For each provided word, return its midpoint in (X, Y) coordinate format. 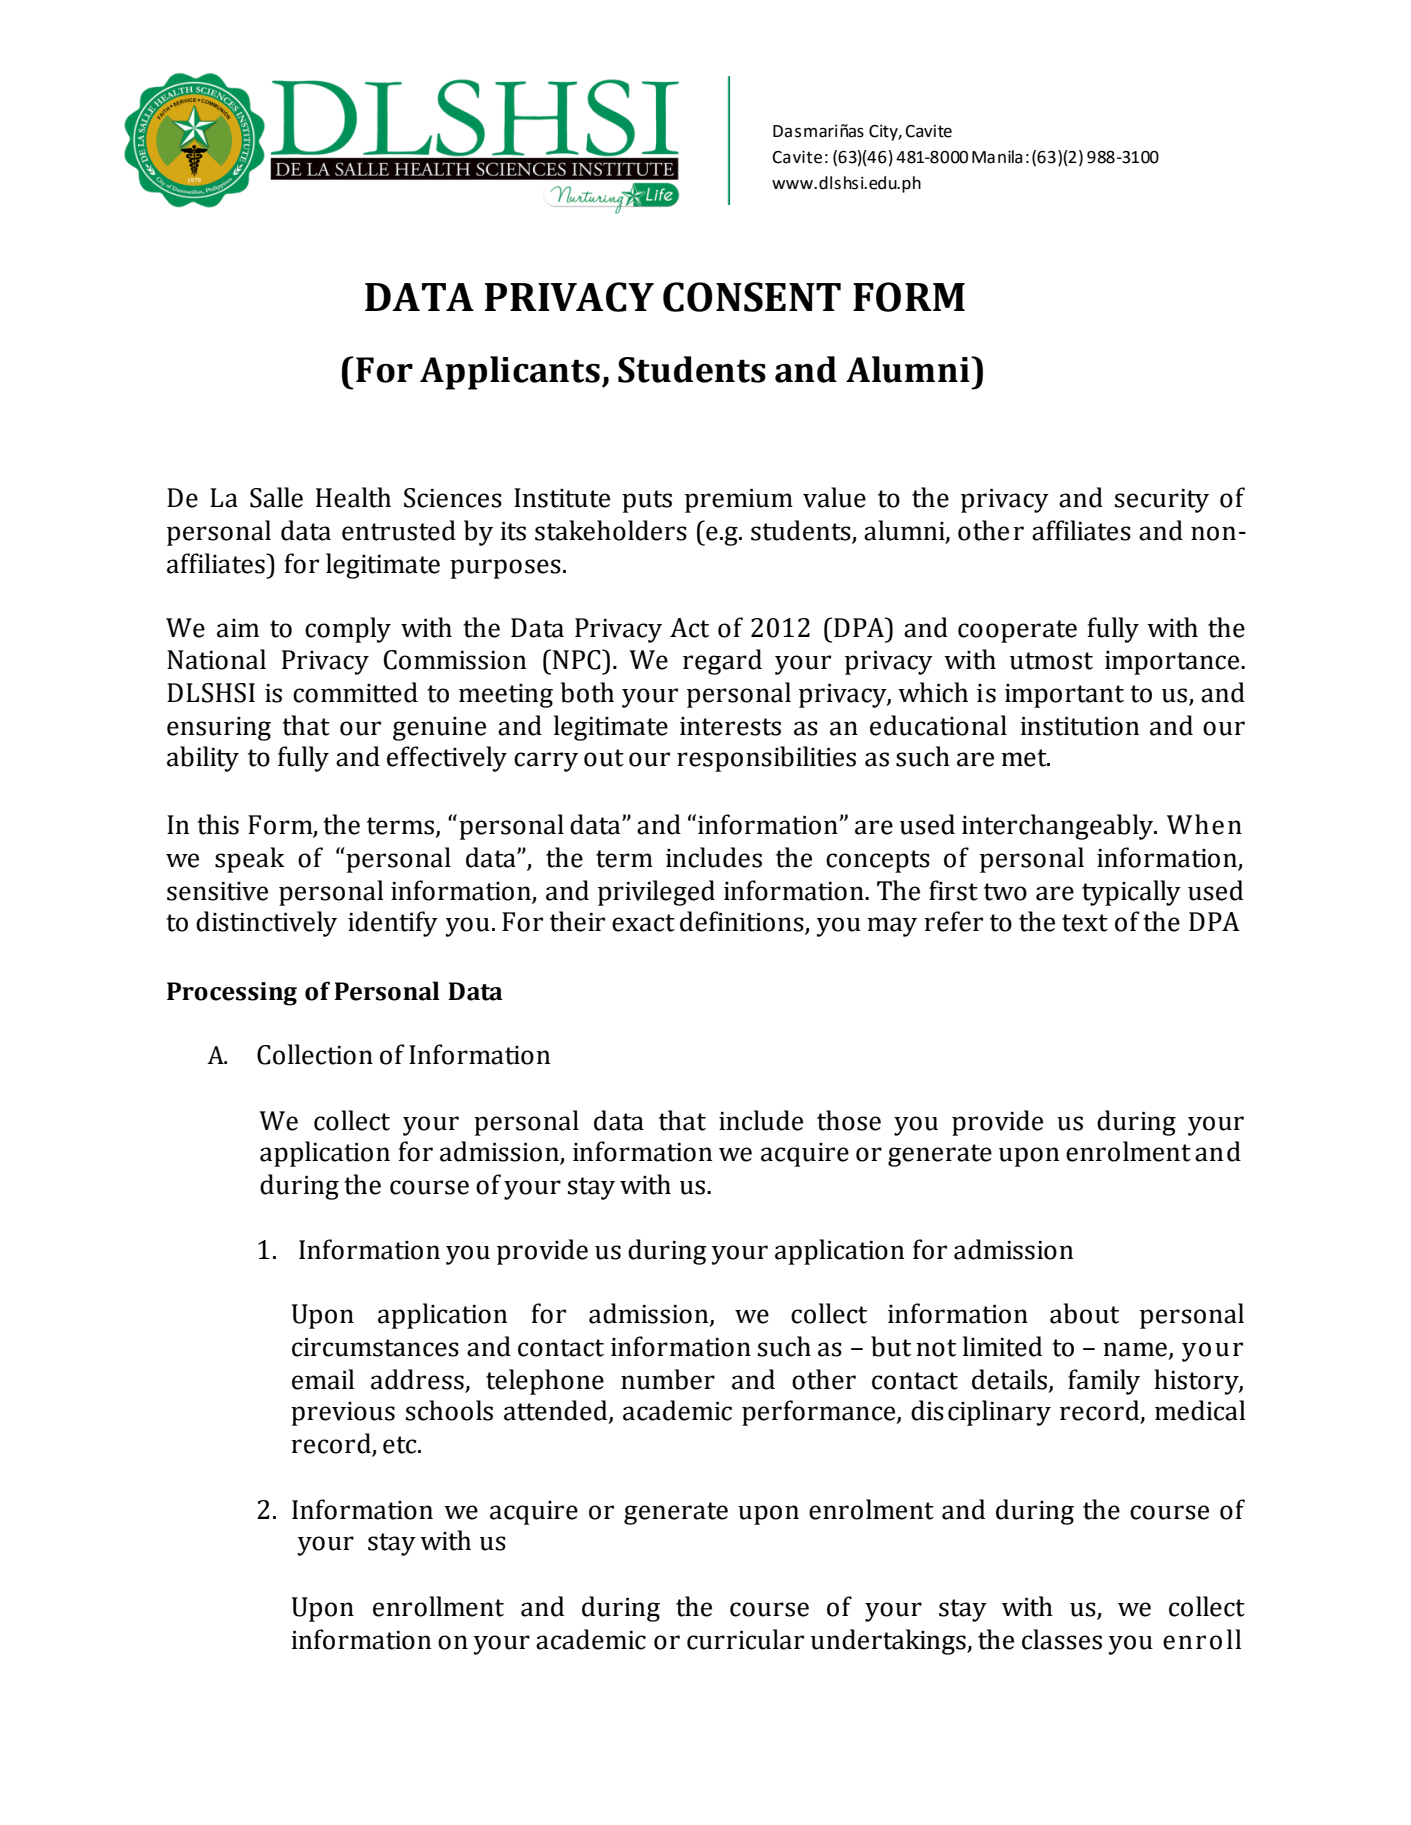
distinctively (266, 924)
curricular (745, 1639)
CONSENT (752, 297)
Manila (997, 157)
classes (1062, 1639)
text (1085, 923)
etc (401, 1445)
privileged (656, 893)
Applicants (510, 373)
